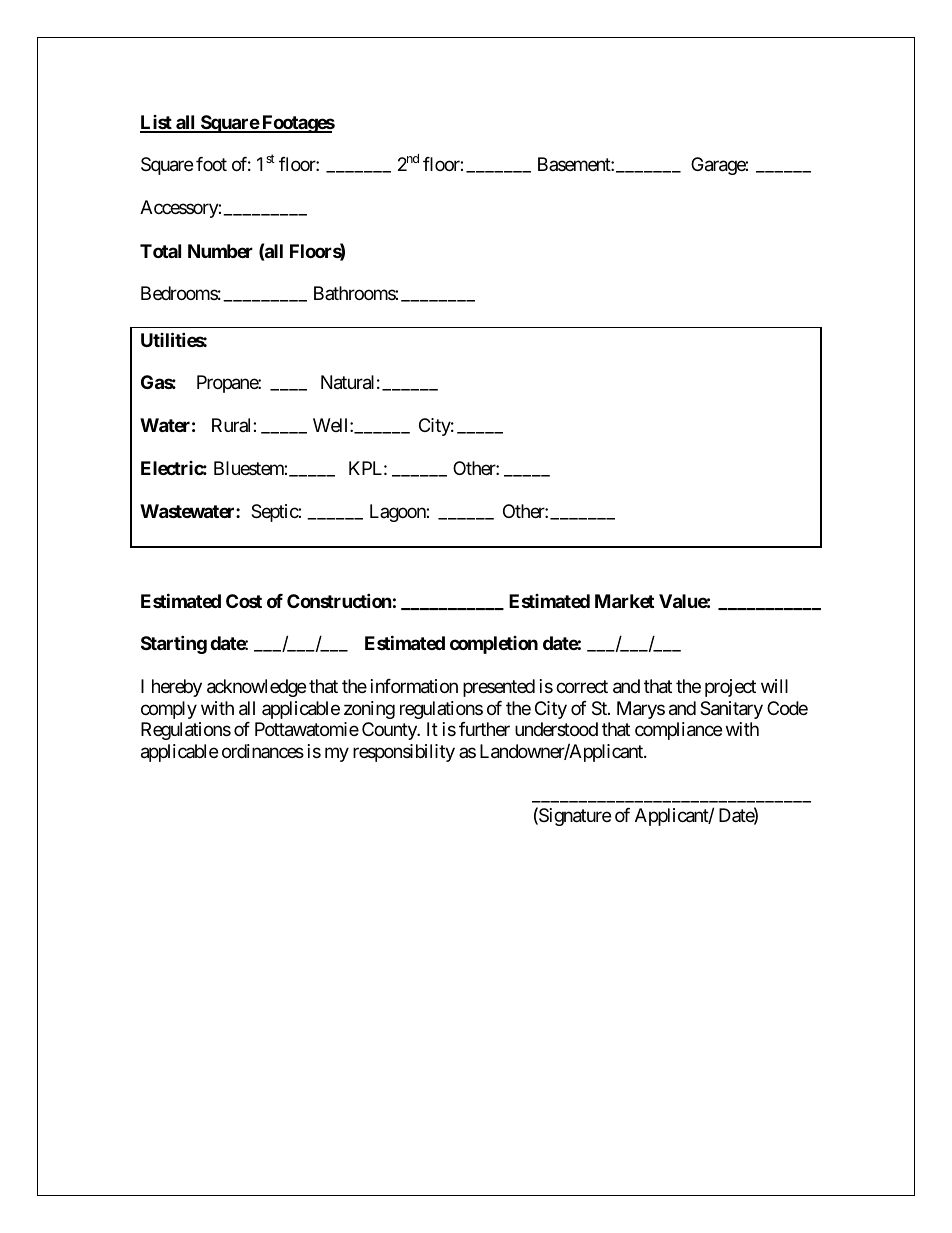 The image size is (952, 1233). I want to click on Number, so click(220, 251).
